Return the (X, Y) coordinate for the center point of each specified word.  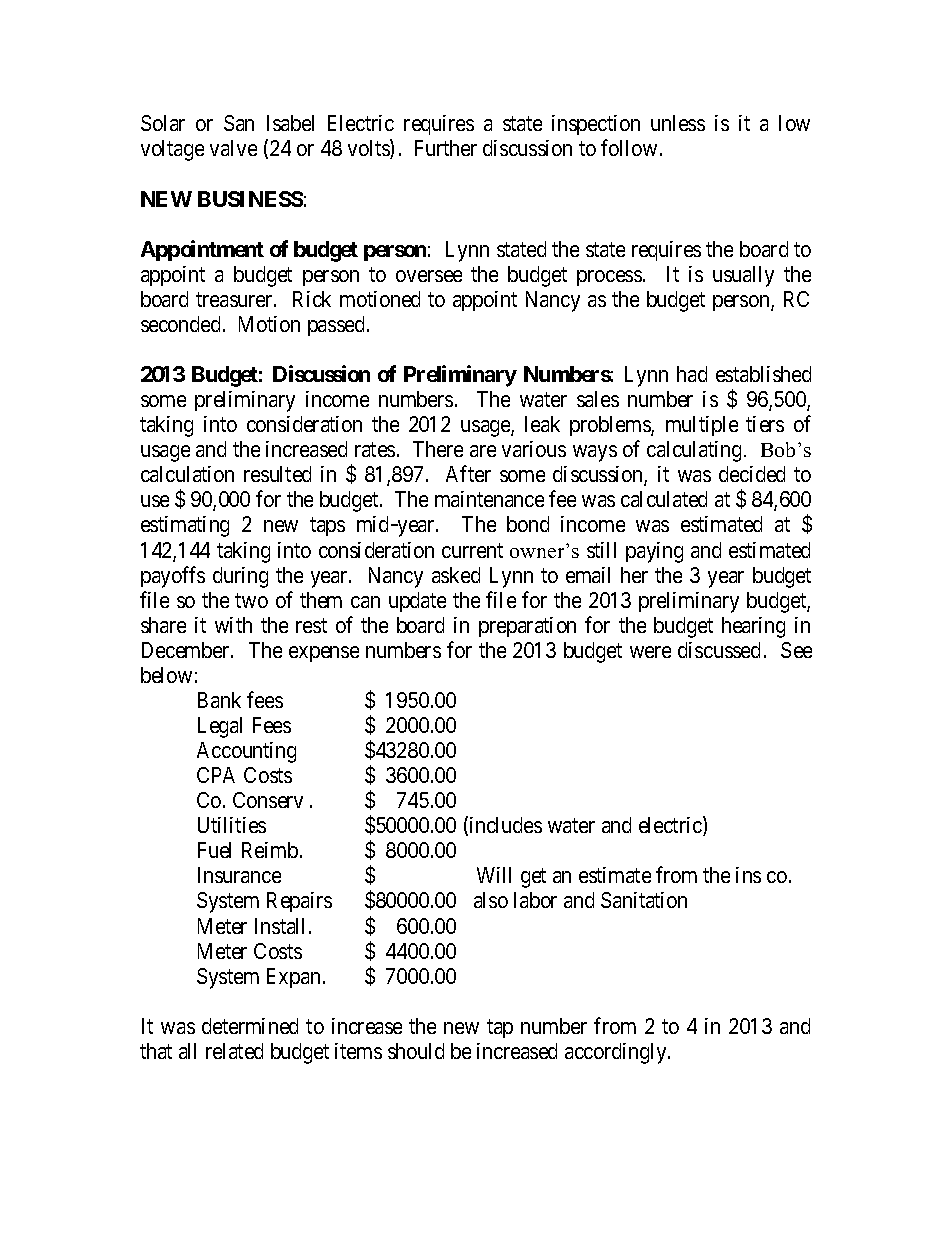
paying (654, 552)
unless (678, 123)
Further (446, 148)
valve (233, 148)
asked (456, 575)
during (240, 577)
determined (250, 1026)
